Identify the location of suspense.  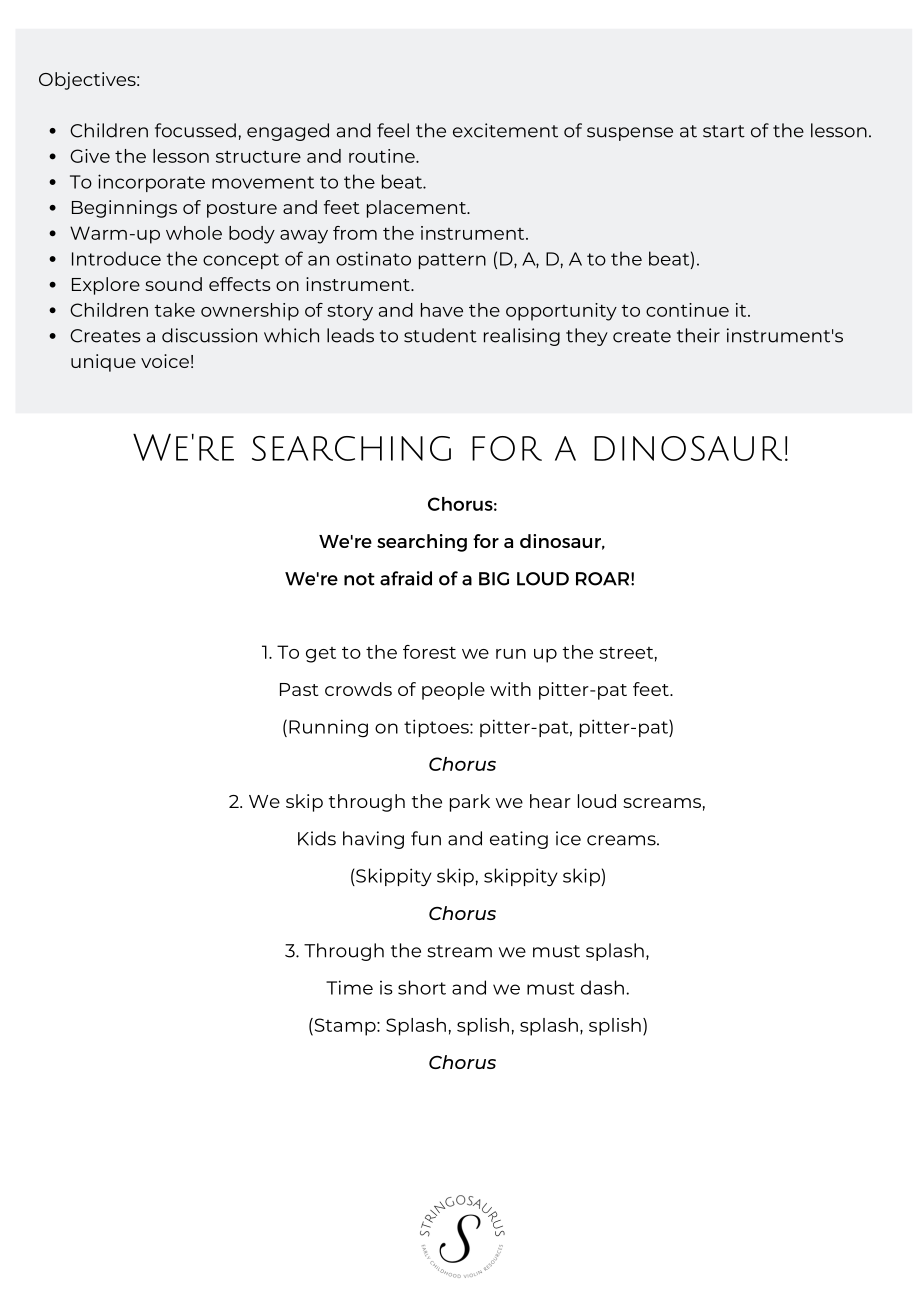
(630, 134).
